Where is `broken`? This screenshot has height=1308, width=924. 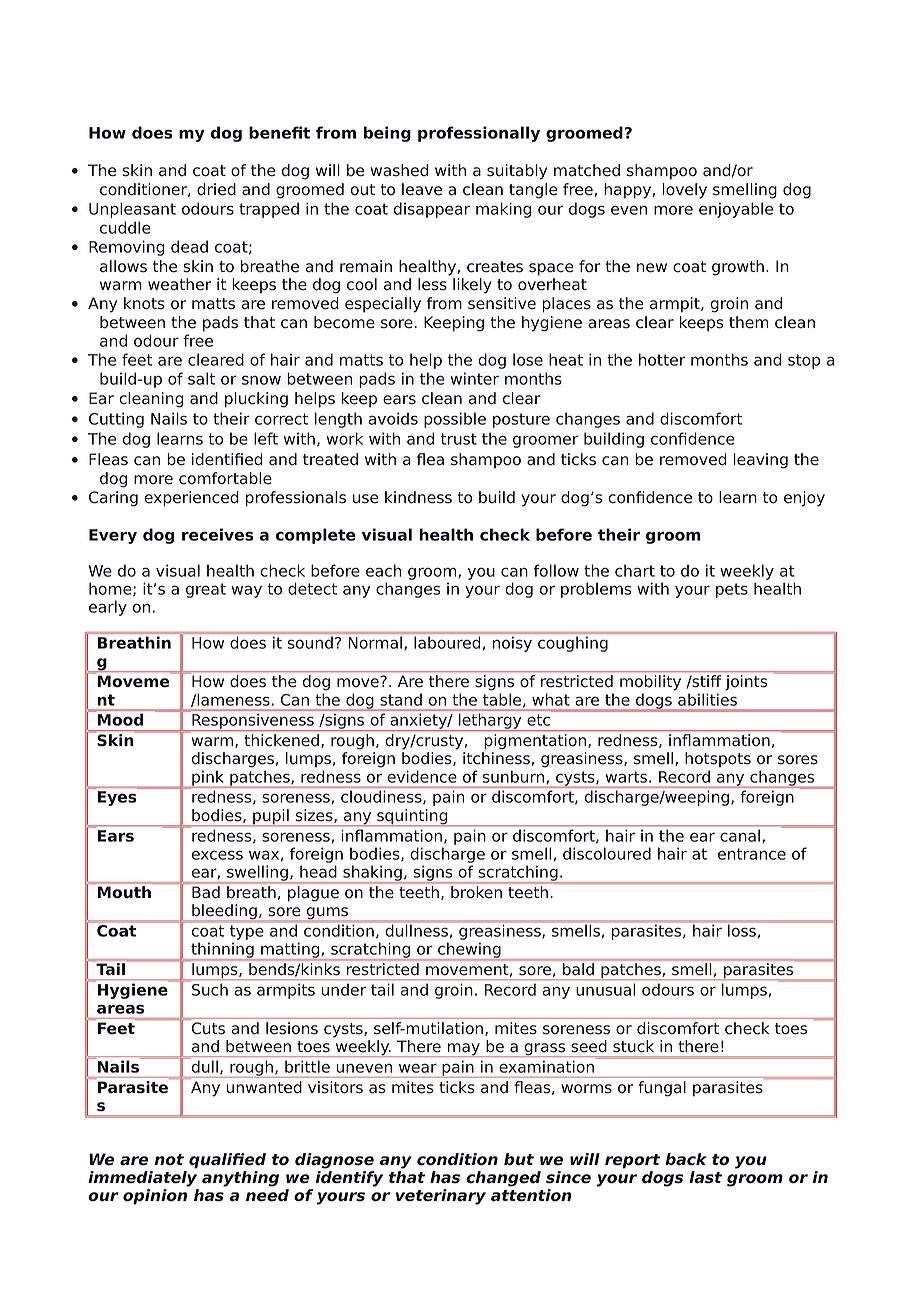
broken is located at coordinates (476, 892).
